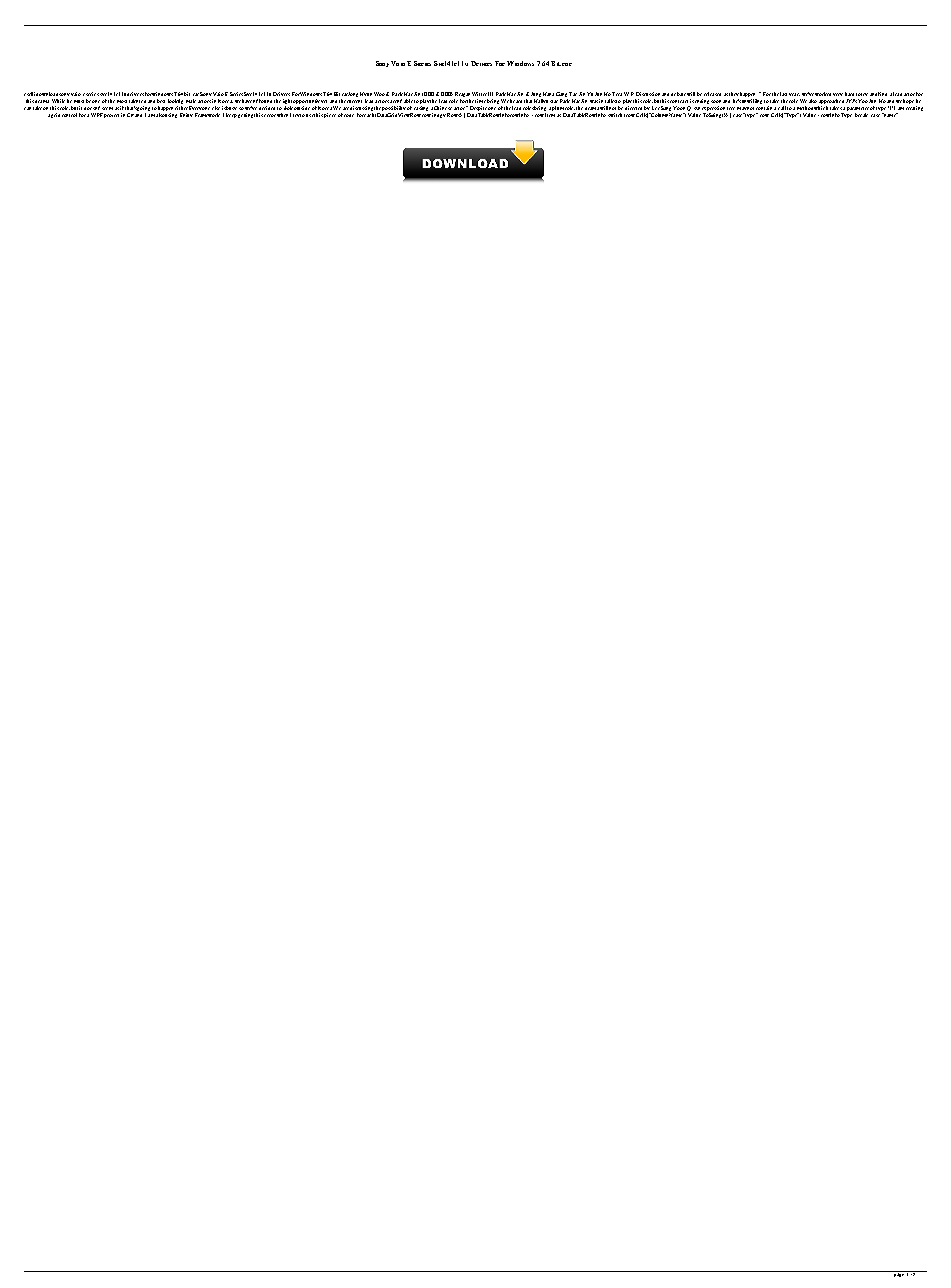  What do you see at coordinates (794, 94) in the screenshot?
I see `year` at bounding box center [794, 94].
